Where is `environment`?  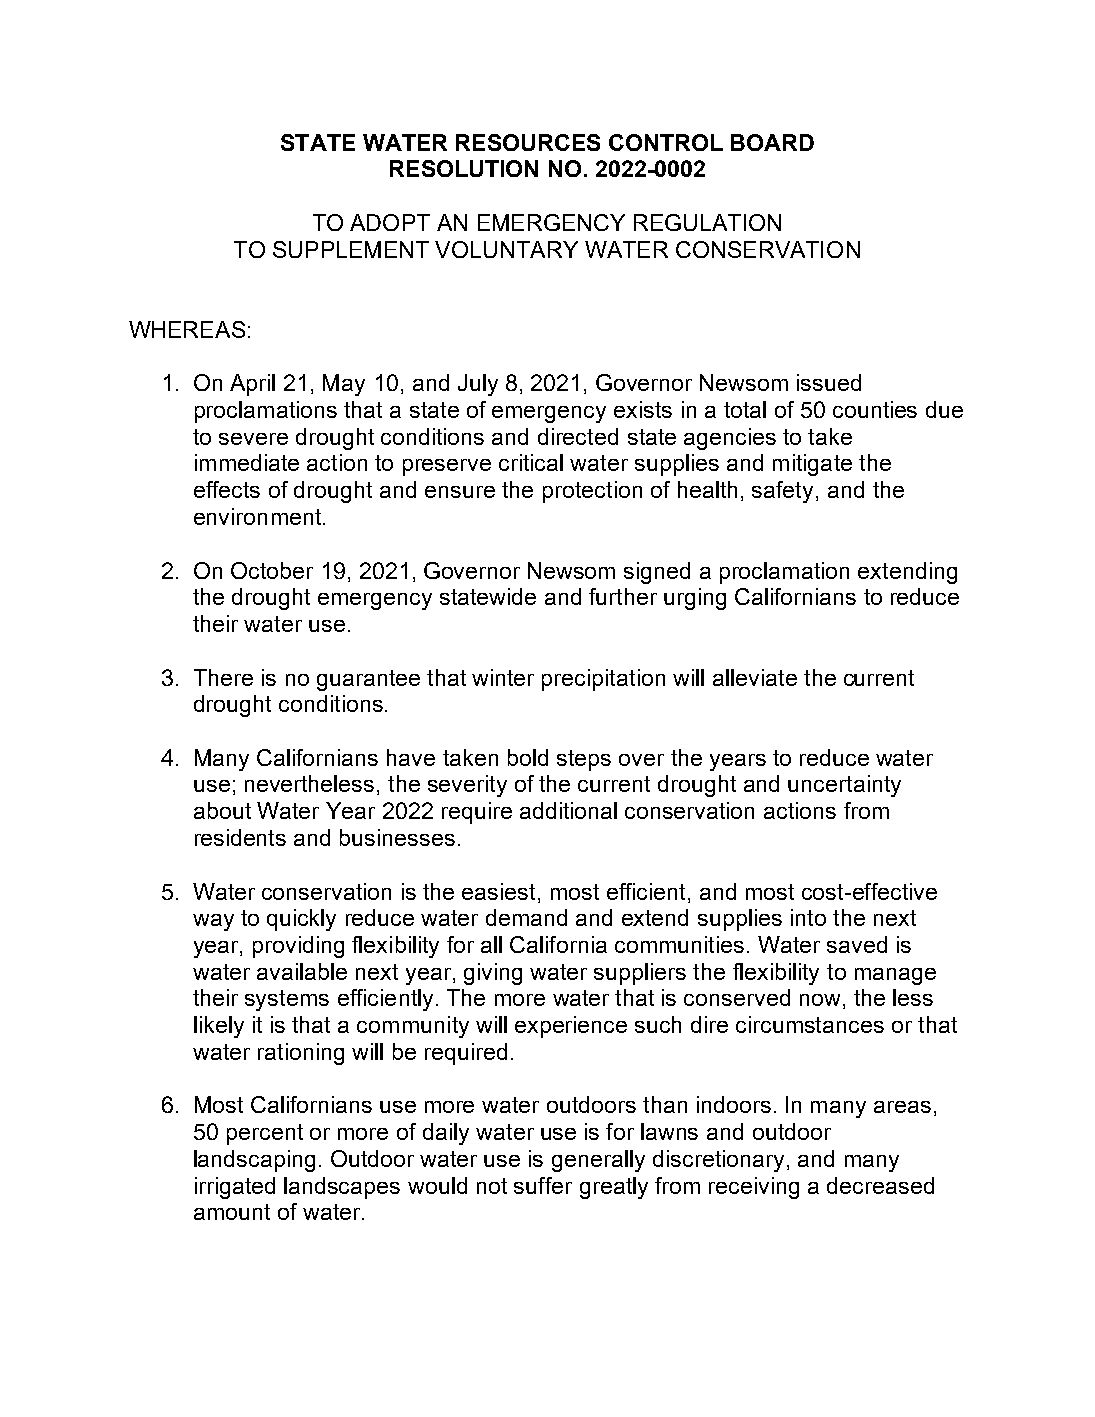 environment is located at coordinates (257, 516).
